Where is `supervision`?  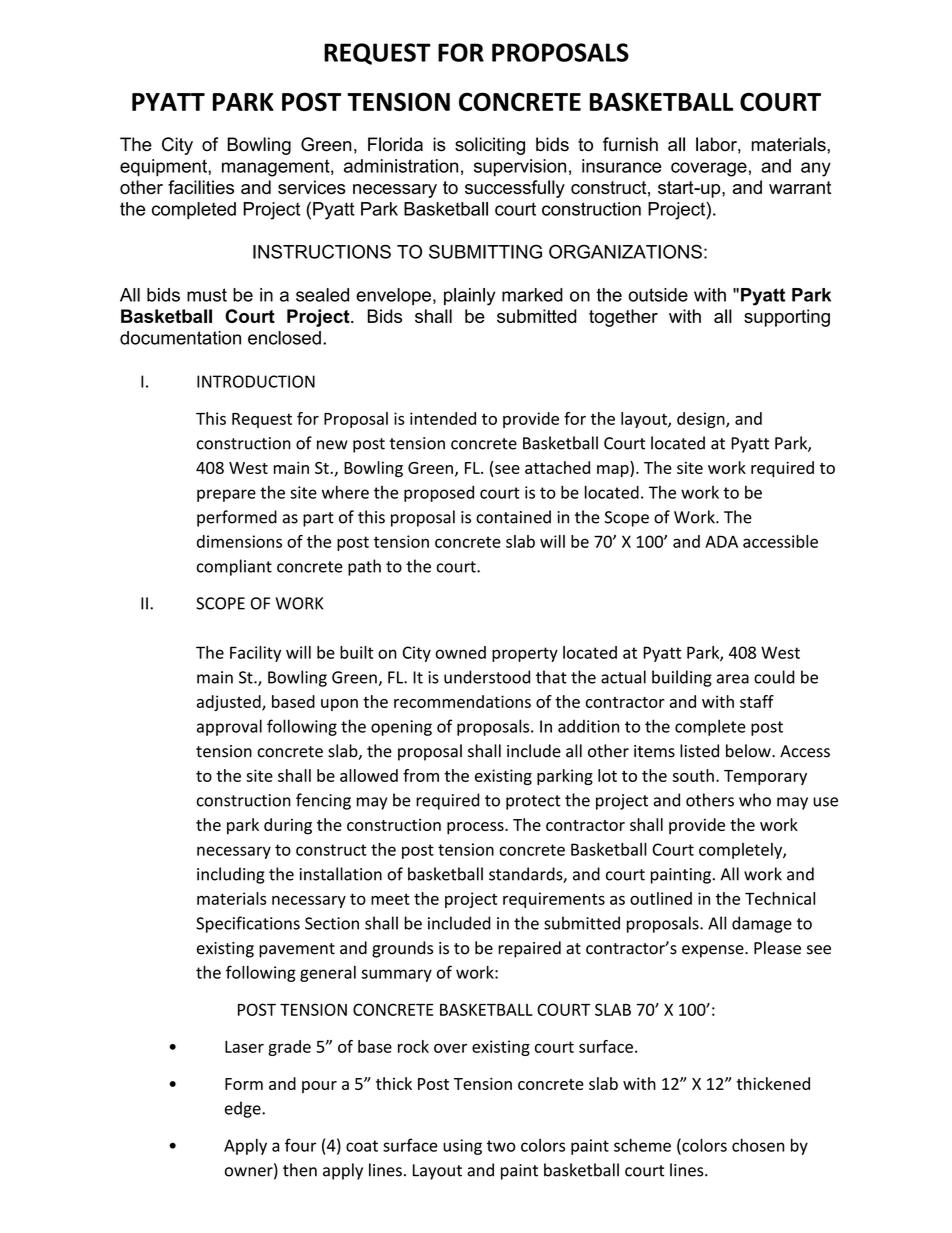
supervision is located at coordinates (520, 168).
